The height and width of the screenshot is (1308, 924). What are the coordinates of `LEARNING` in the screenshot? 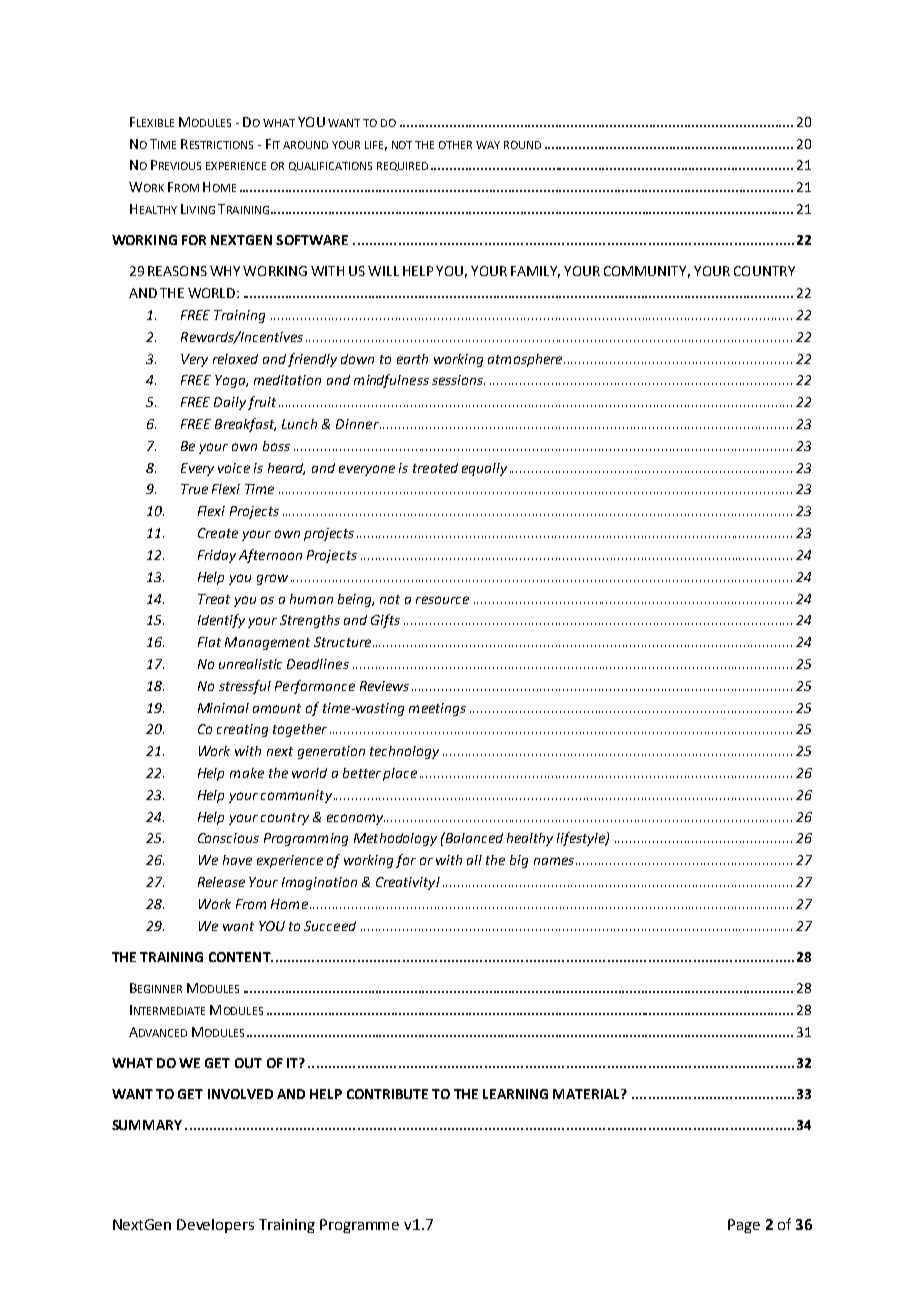 It's located at (515, 1094).
